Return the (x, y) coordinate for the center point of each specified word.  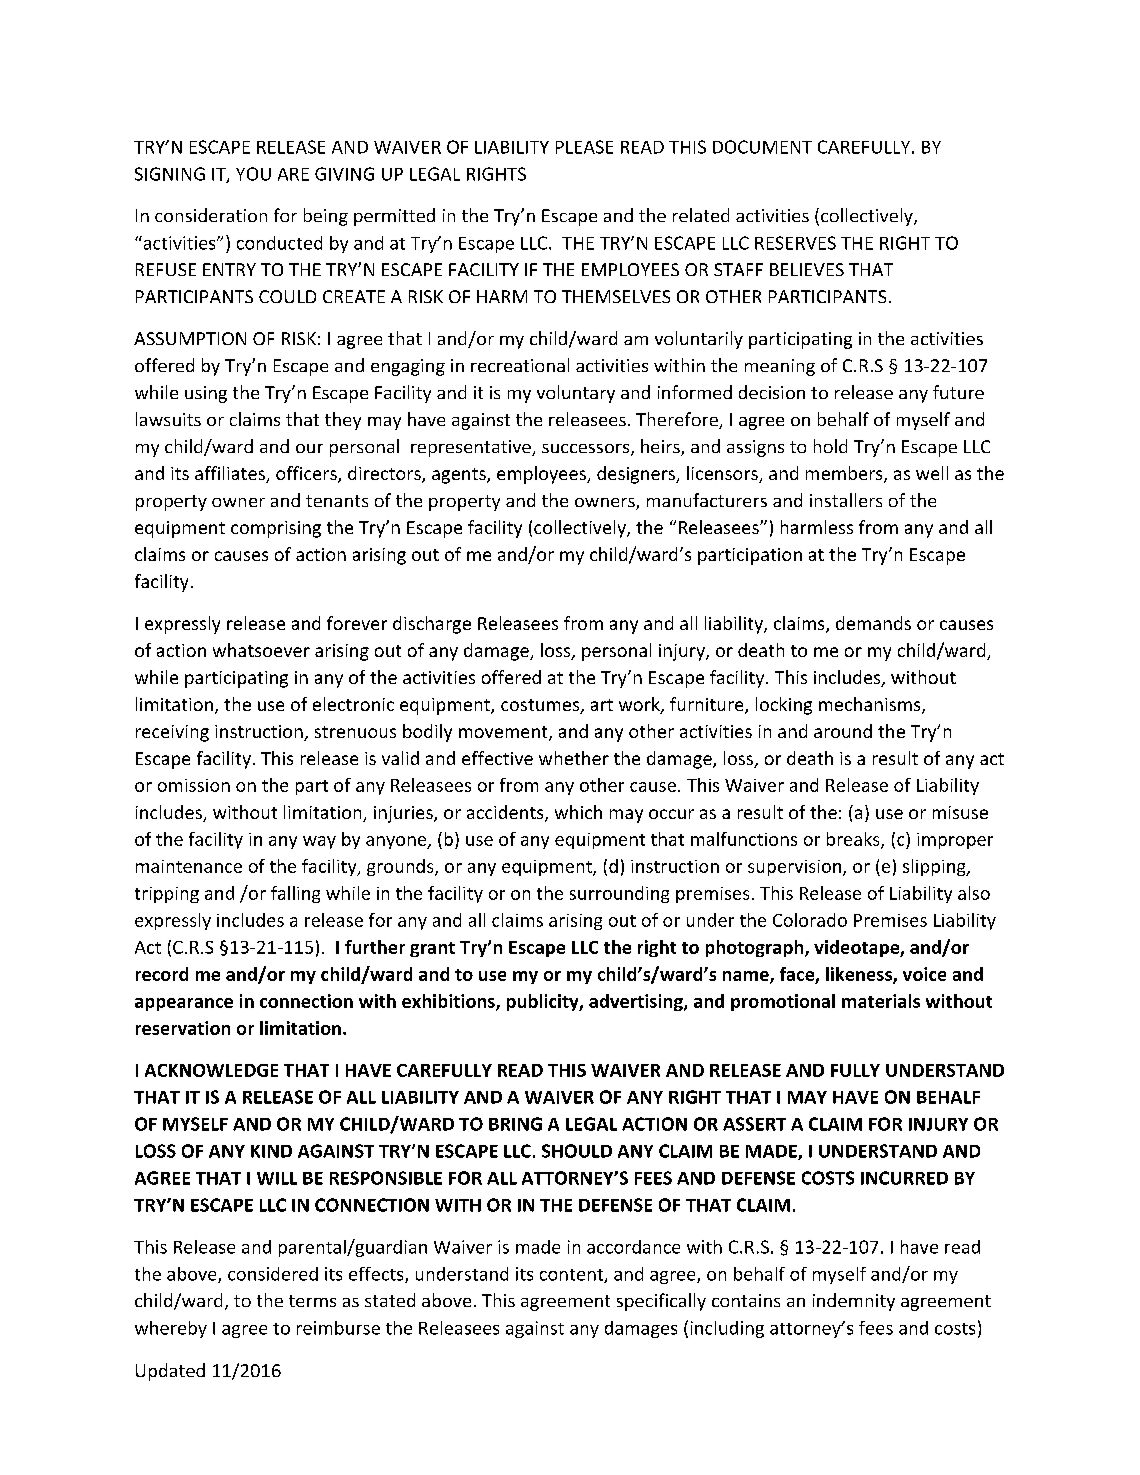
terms (312, 1301)
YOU (253, 174)
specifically (661, 1302)
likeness (860, 975)
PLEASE (584, 147)
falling (295, 894)
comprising (276, 529)
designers (637, 475)
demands (873, 623)
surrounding (619, 894)
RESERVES (795, 243)
